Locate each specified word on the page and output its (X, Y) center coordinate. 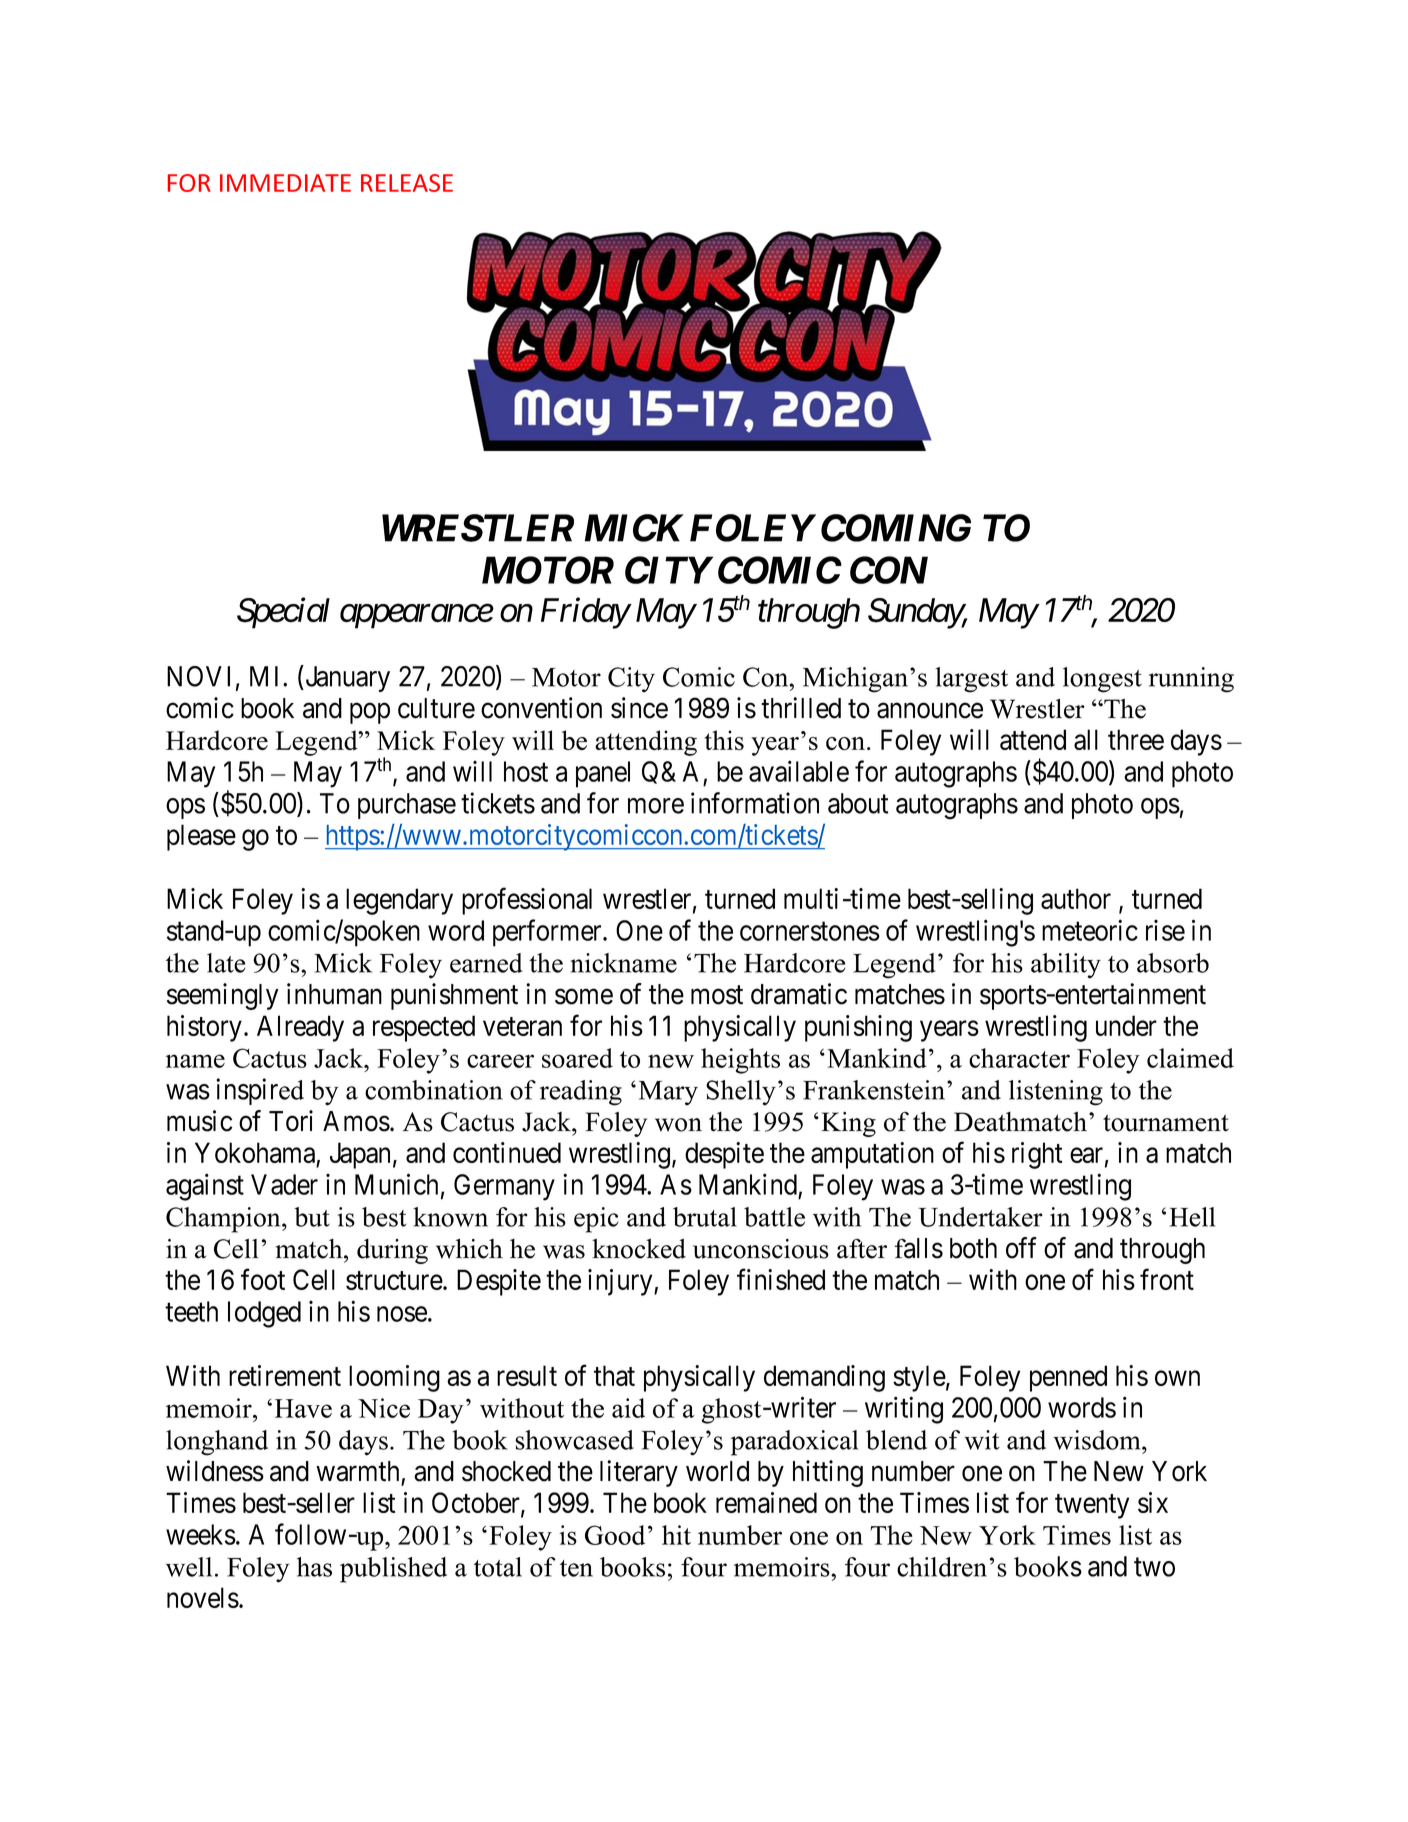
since (639, 708)
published (393, 1570)
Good (615, 1535)
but (312, 1217)
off (1021, 1248)
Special (283, 613)
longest (1102, 680)
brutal (705, 1217)
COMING (896, 528)
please (201, 837)
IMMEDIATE (285, 183)
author (1076, 898)
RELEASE (407, 183)
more (656, 806)
